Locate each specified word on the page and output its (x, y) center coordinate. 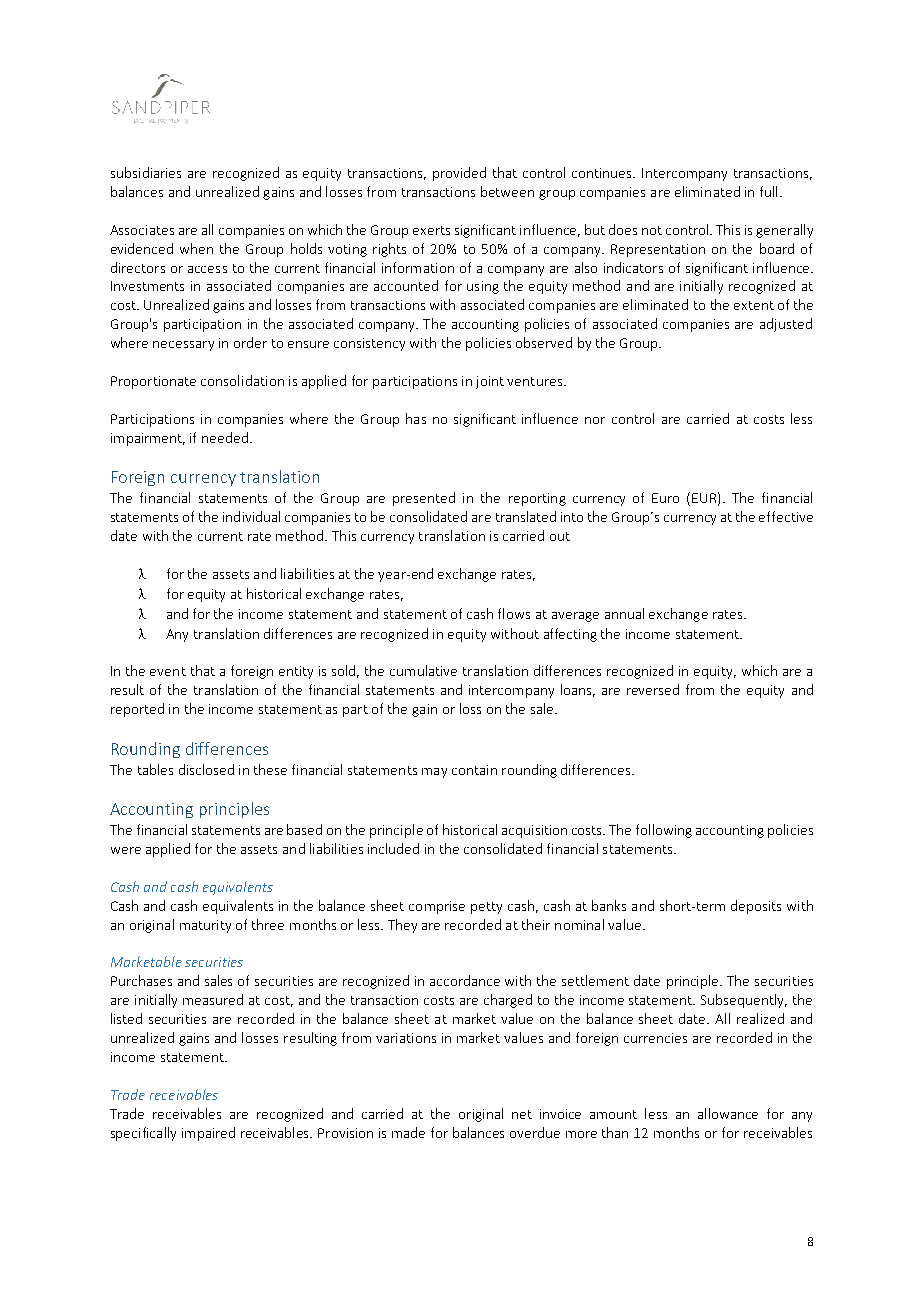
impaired (208, 1134)
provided (459, 174)
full (768, 191)
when (196, 248)
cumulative (423, 670)
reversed (653, 689)
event (168, 671)
